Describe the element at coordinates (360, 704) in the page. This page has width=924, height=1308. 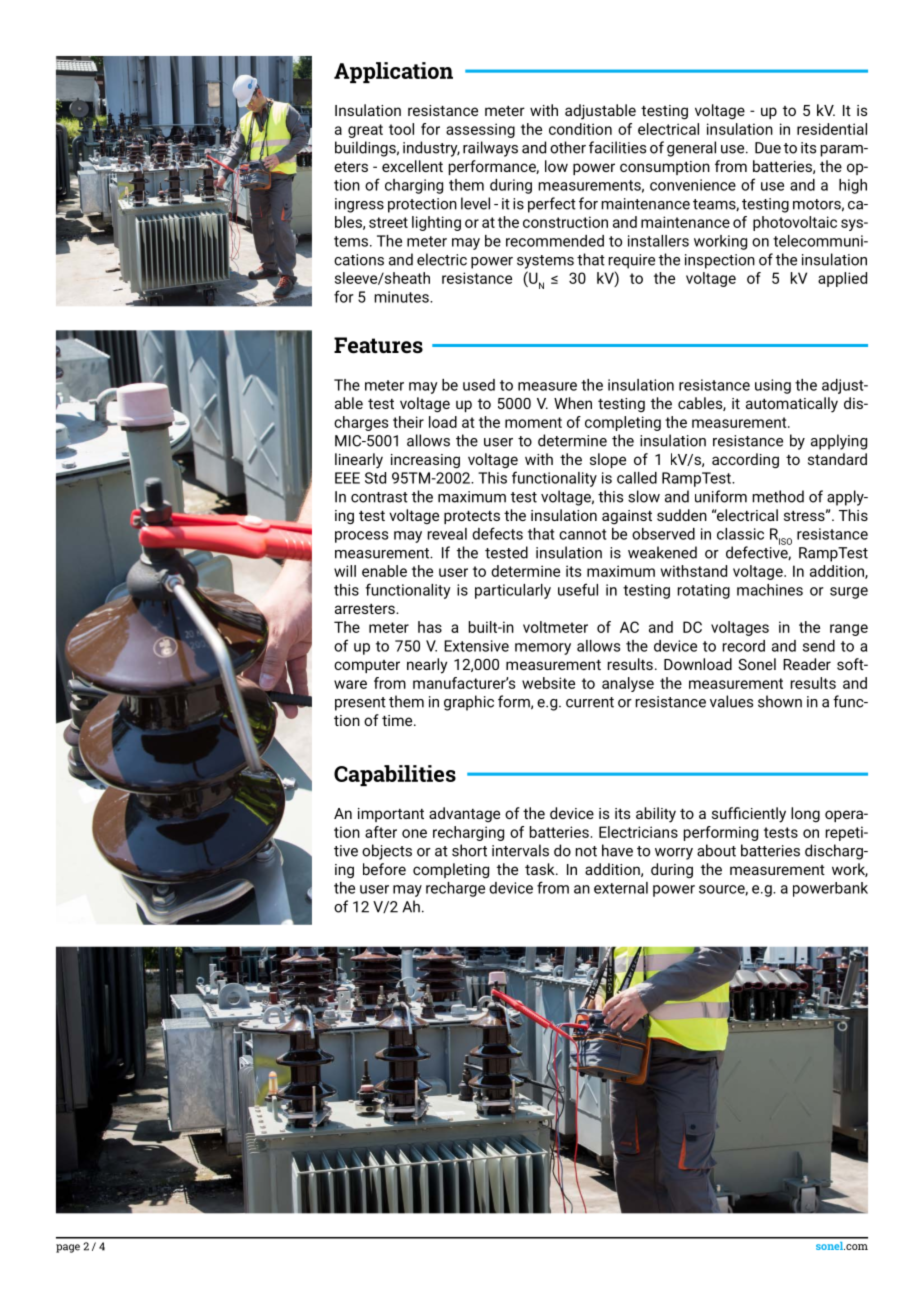
I see `present` at that location.
